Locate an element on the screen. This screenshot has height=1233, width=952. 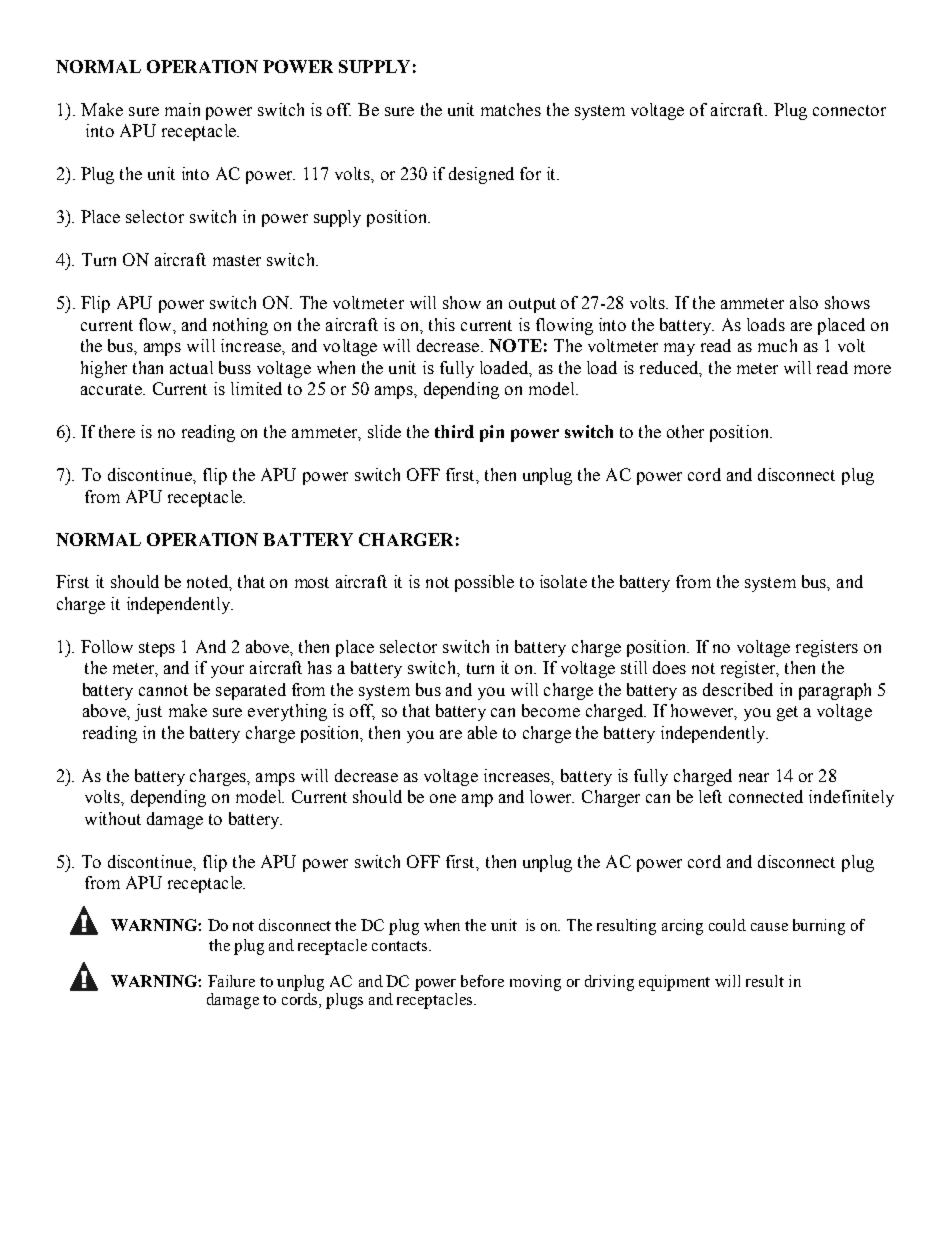
main is located at coordinates (182, 109).
